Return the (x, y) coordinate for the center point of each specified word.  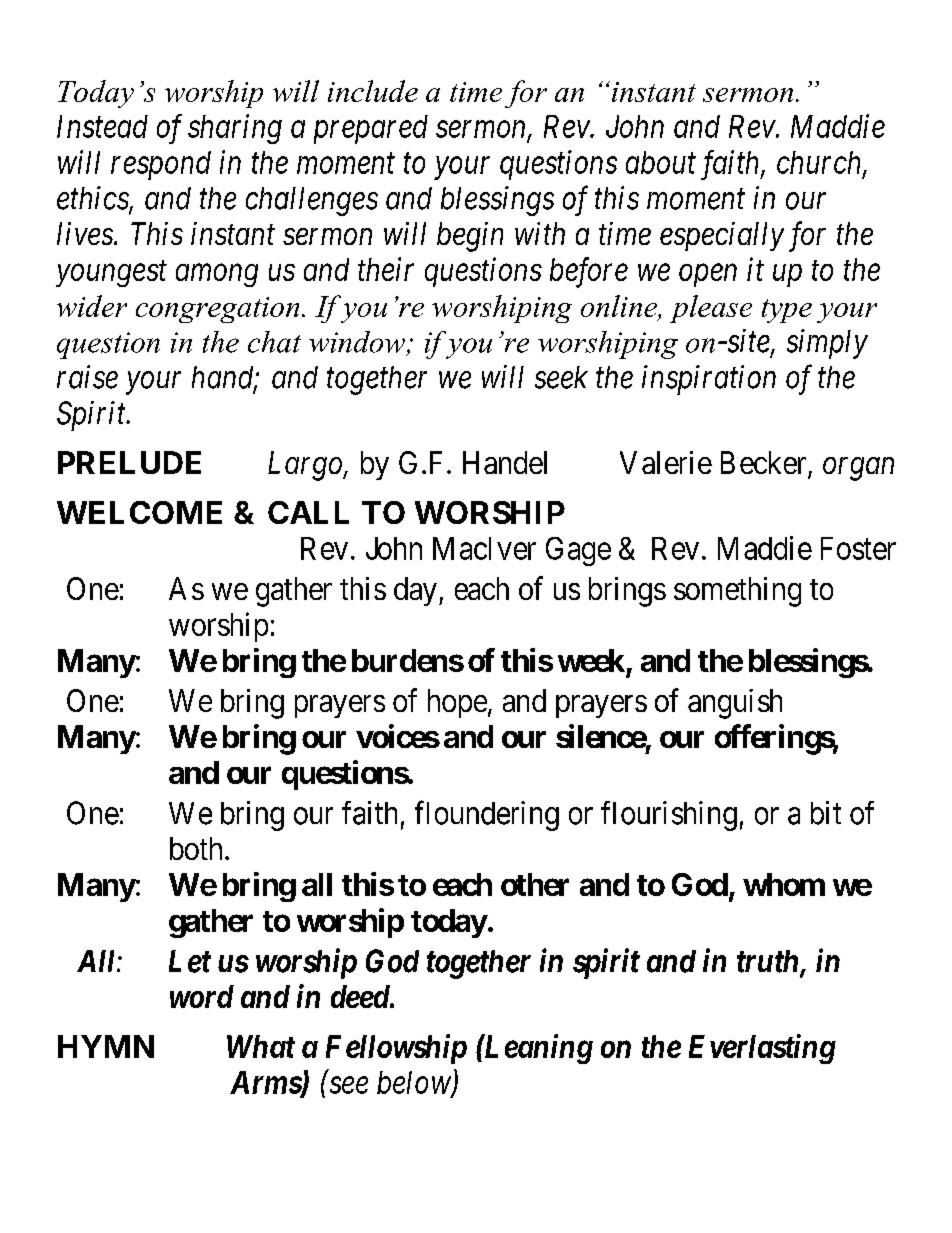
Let (190, 961)
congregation (217, 310)
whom (784, 884)
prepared (371, 129)
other (535, 884)
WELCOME (139, 512)
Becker (765, 464)
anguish (735, 704)
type (787, 311)
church (820, 163)
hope (457, 703)
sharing (235, 129)
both (196, 848)
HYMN (106, 1046)
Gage (578, 551)
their (386, 269)
